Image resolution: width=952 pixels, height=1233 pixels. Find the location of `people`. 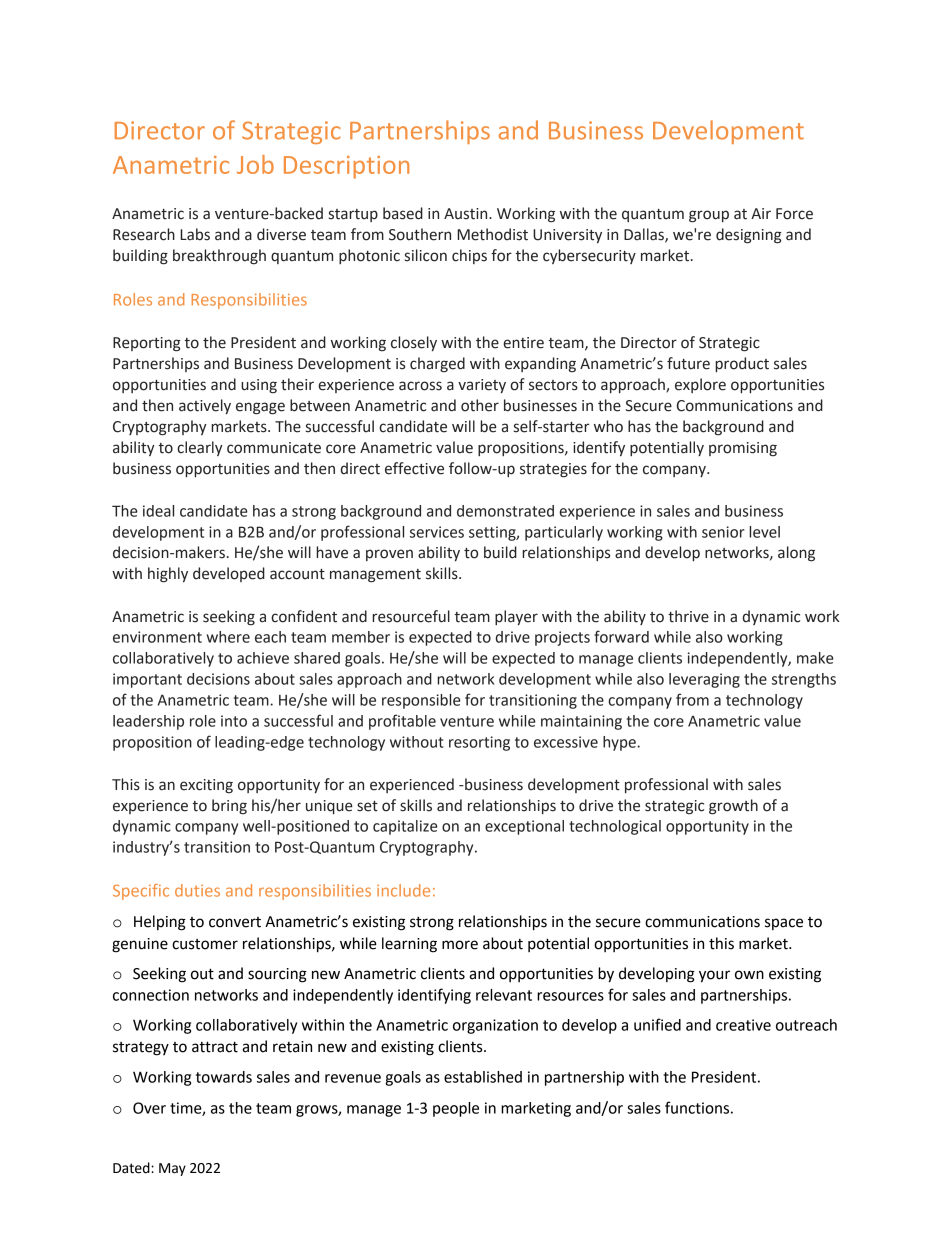

people is located at coordinates (456, 1109).
